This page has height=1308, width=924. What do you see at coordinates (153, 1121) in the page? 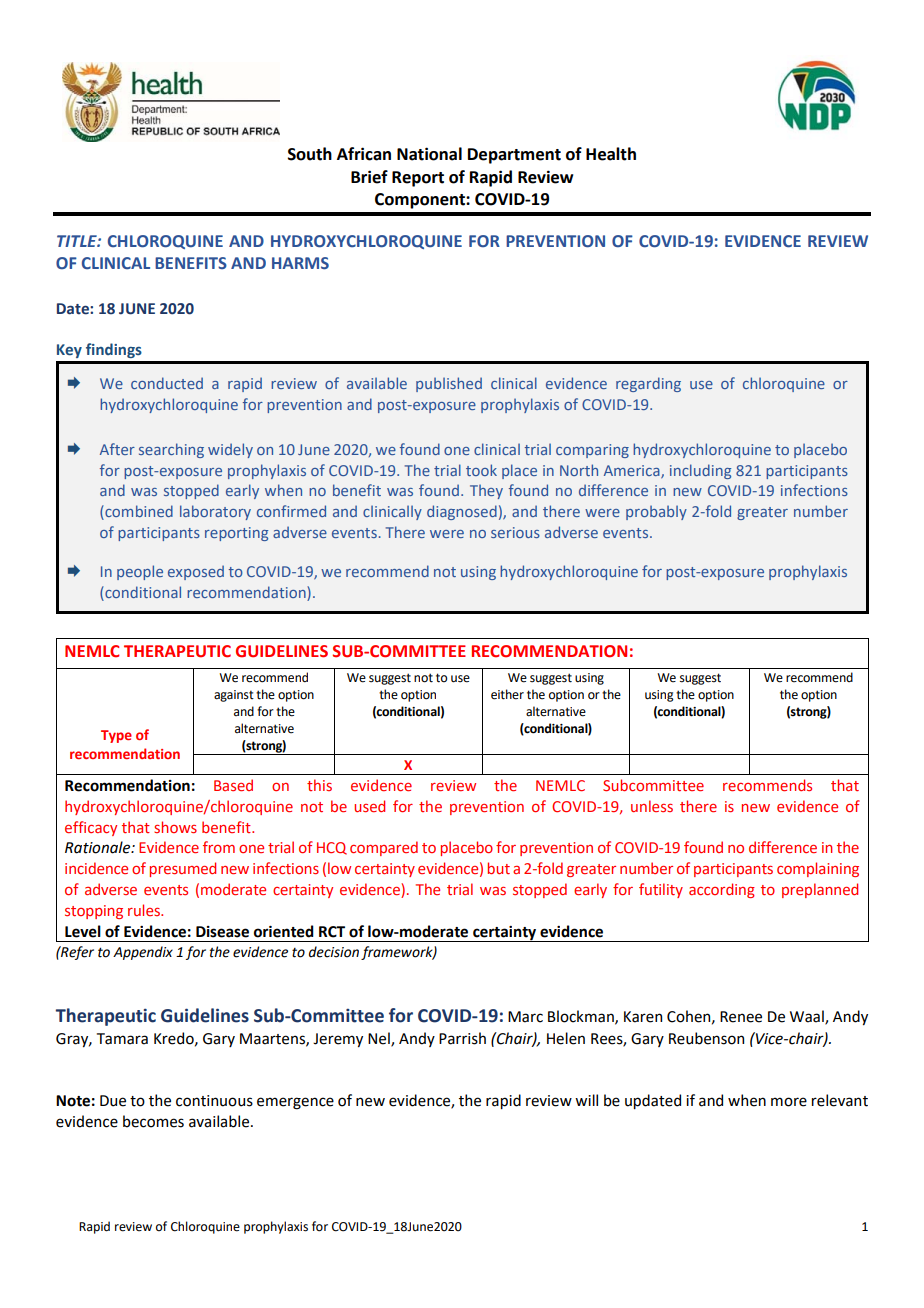
I see `becomes` at bounding box center [153, 1121].
